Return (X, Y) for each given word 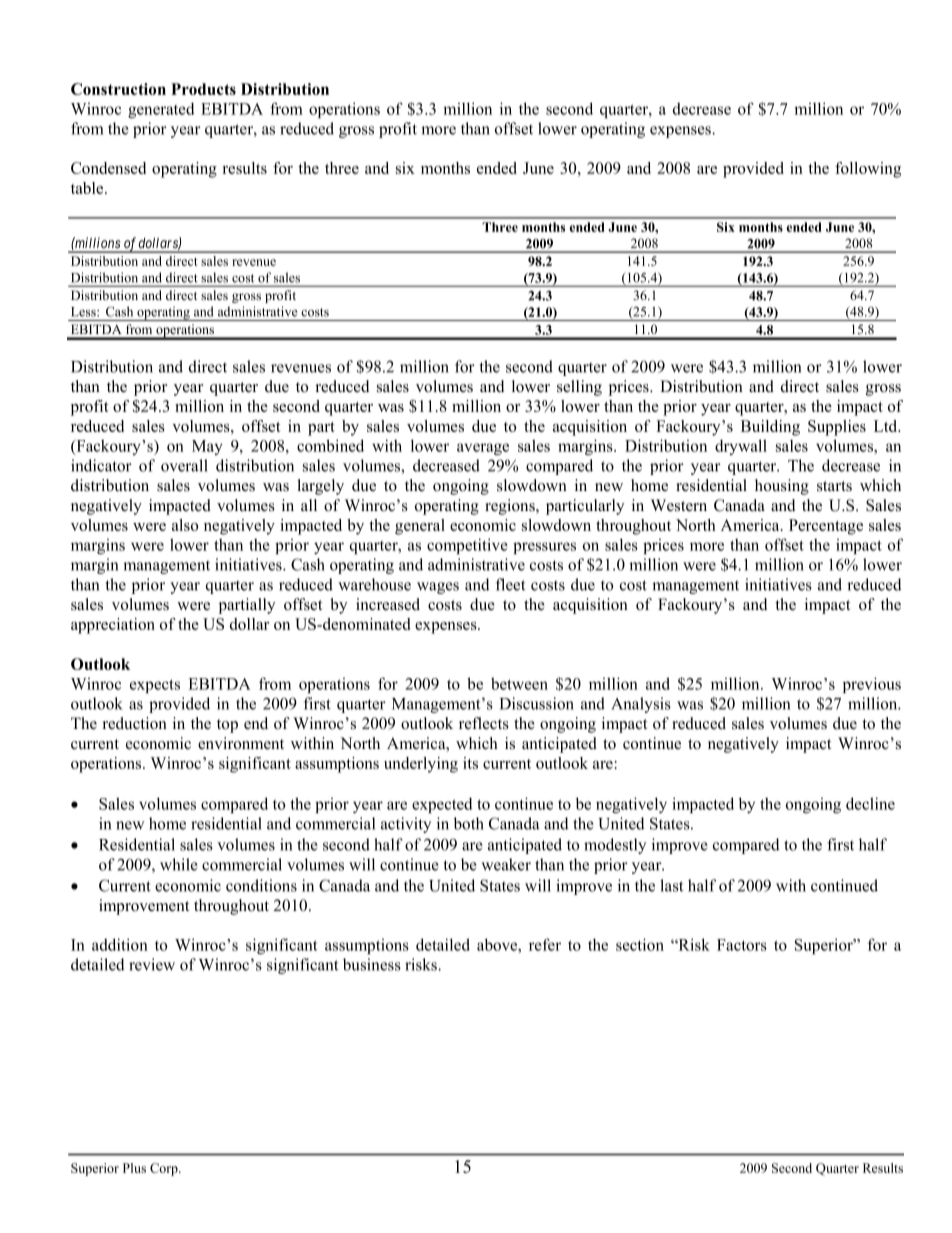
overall (184, 465)
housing (782, 487)
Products (203, 89)
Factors (742, 945)
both (469, 823)
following (868, 170)
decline (870, 803)
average (483, 449)
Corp (165, 1169)
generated (161, 110)
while (179, 864)
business (372, 964)
